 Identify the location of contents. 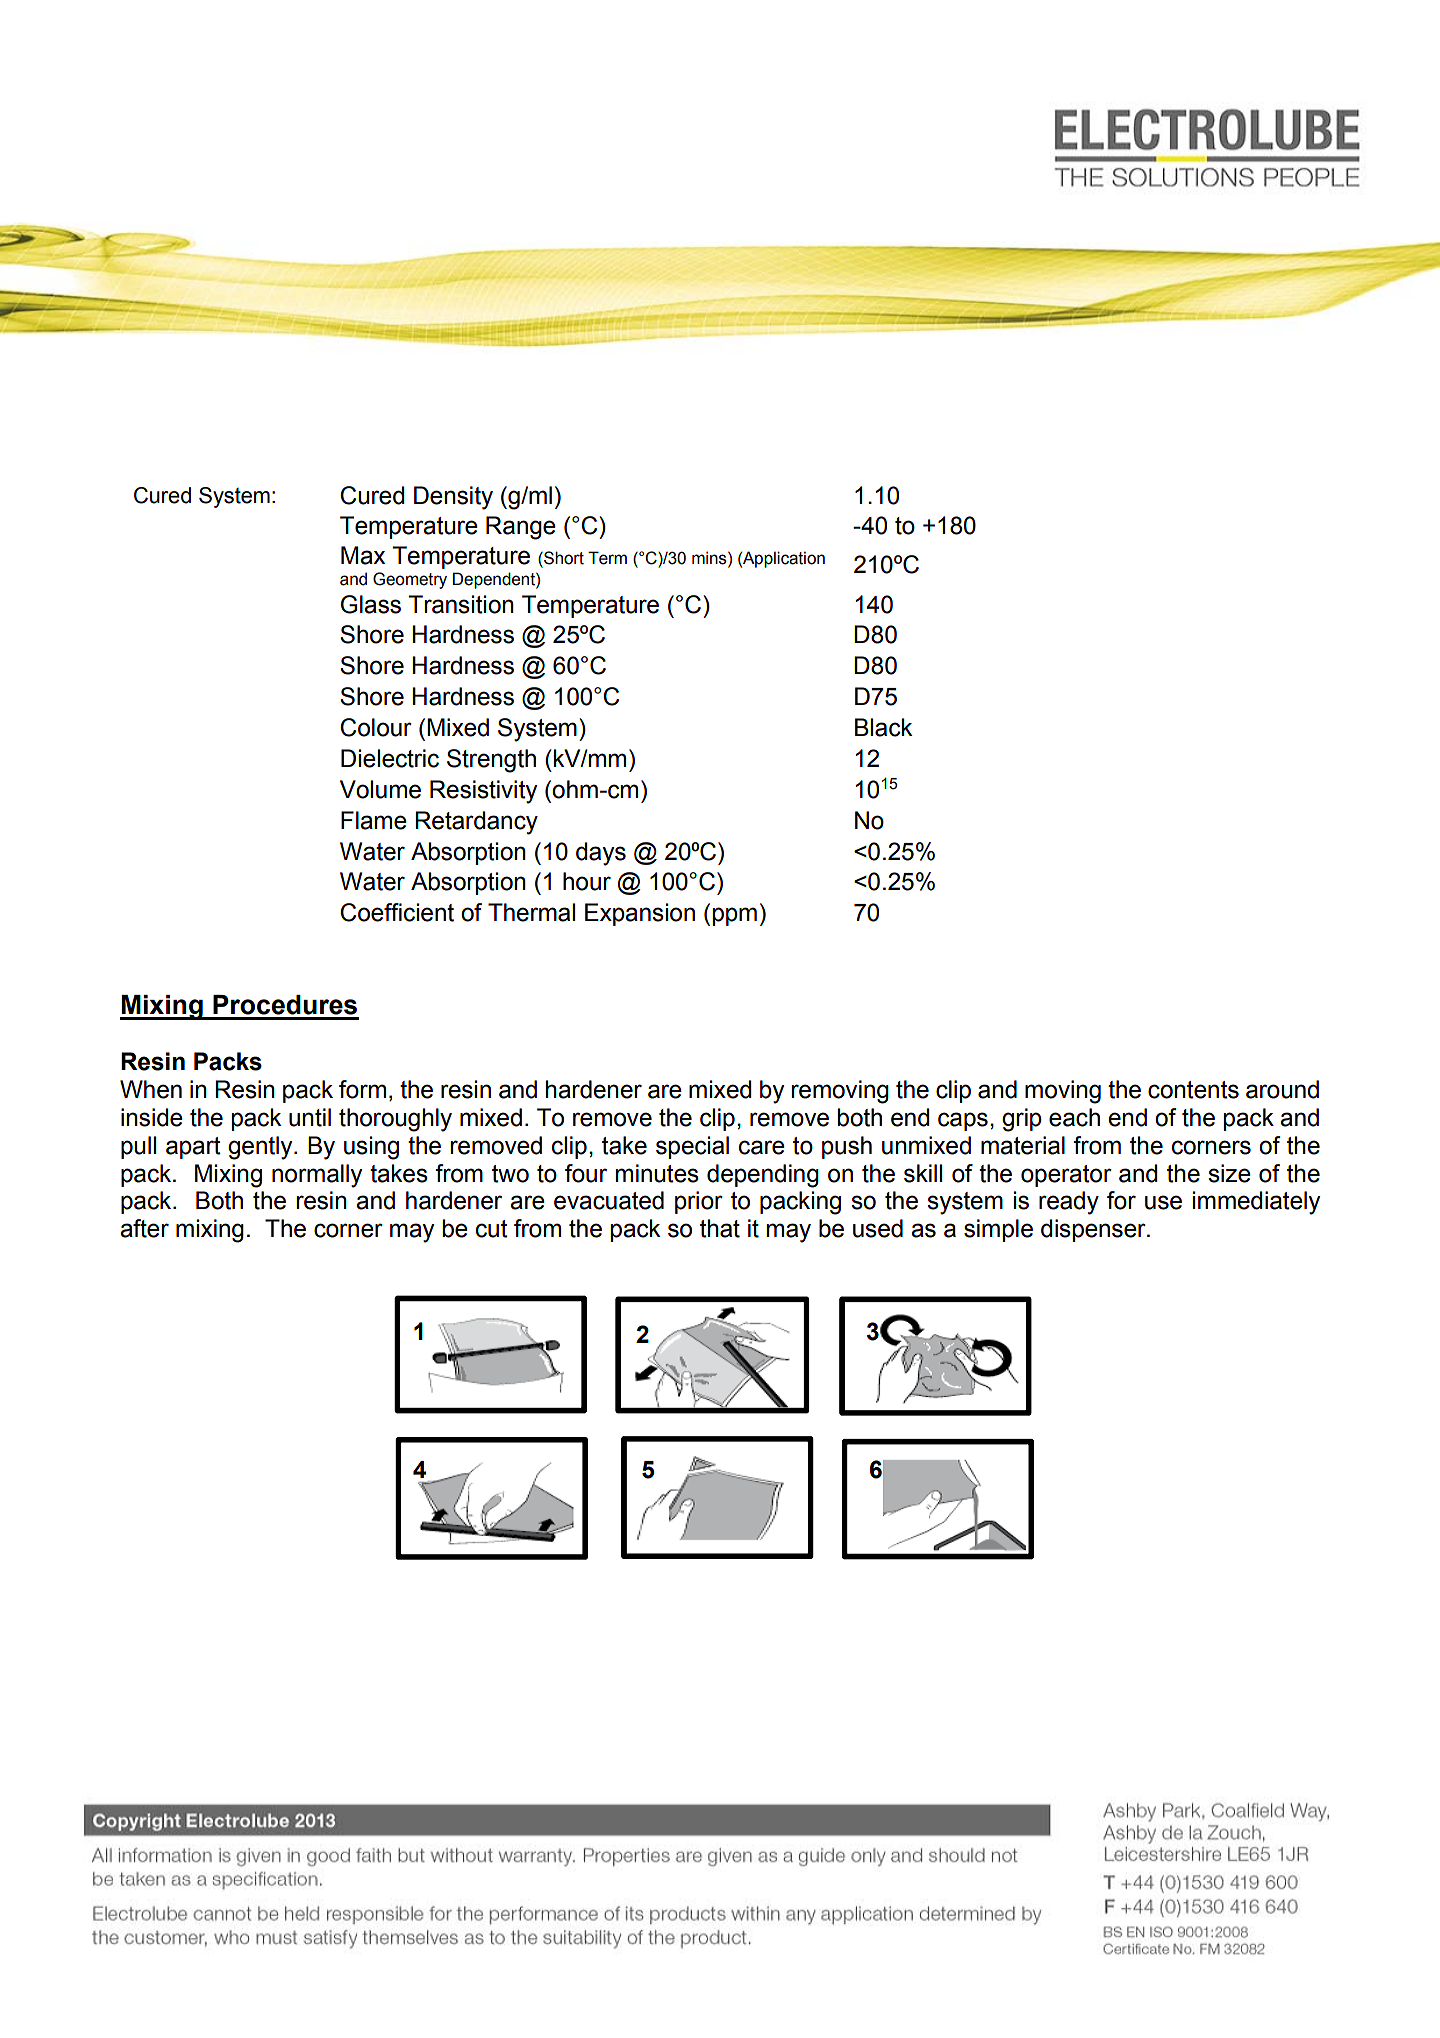
(1193, 1090).
